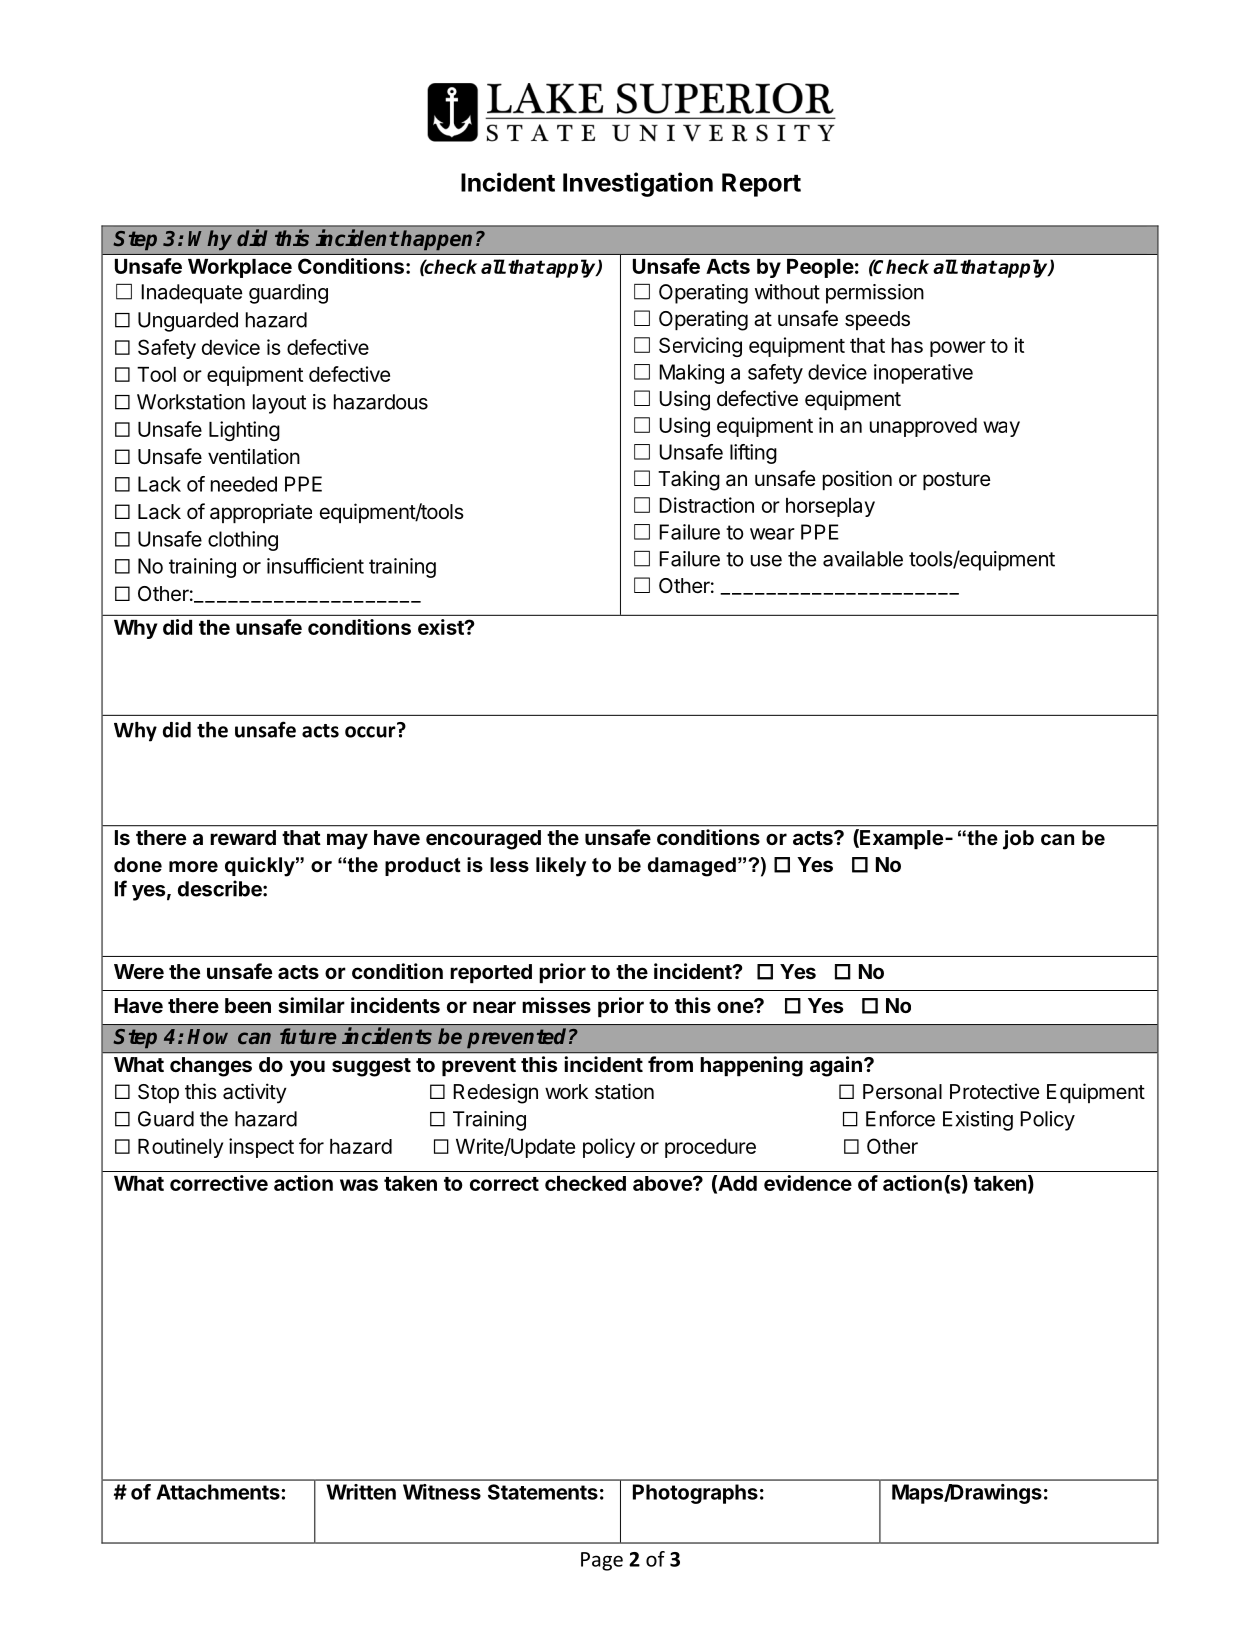 This screenshot has height=1630, width=1260. Describe the element at coordinates (315, 566) in the screenshot. I see `insufficient` at that location.
